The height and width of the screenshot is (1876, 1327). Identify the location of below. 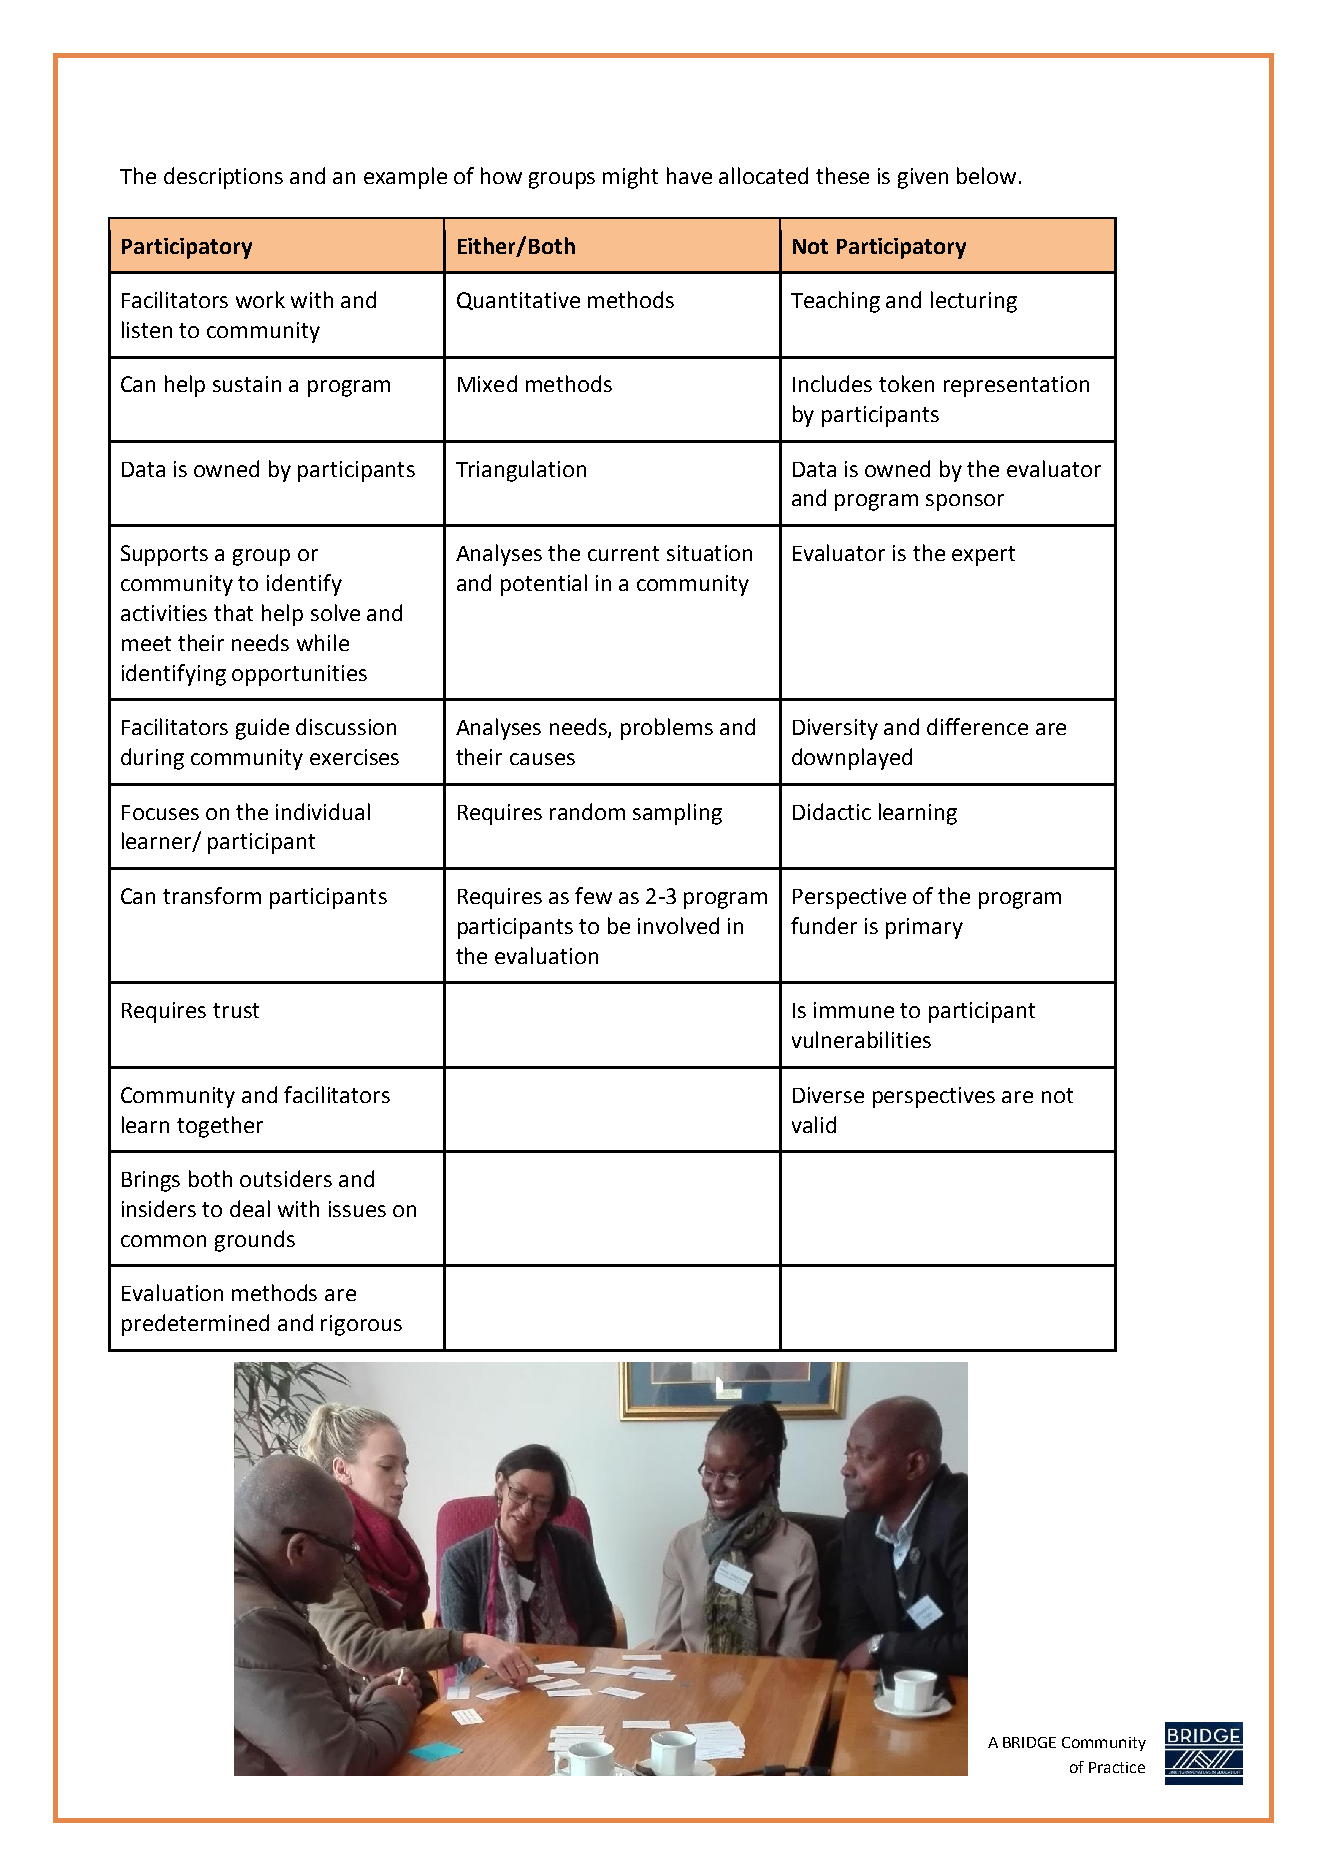
(986, 175).
